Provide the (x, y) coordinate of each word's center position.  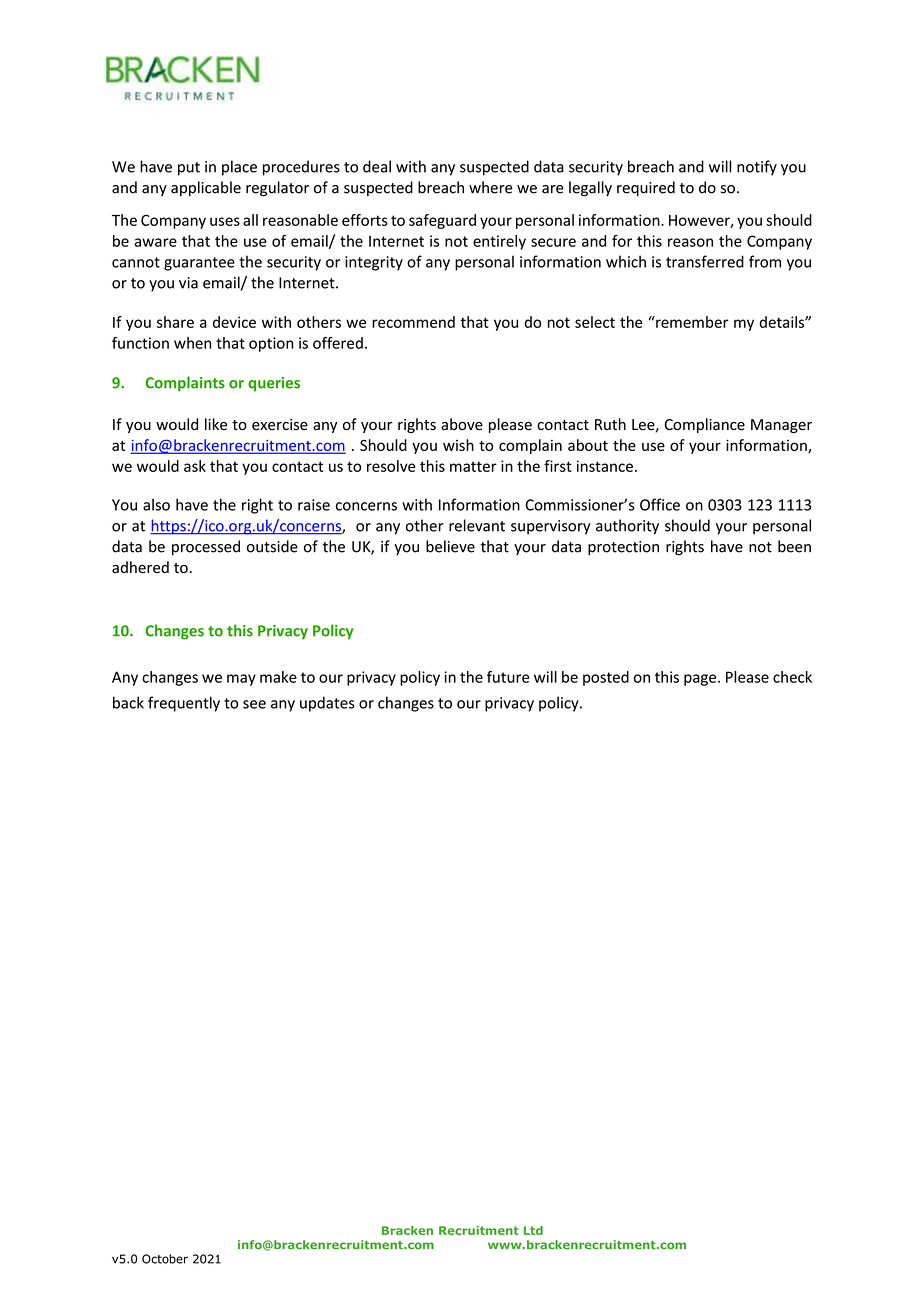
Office (660, 504)
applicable (206, 188)
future (508, 677)
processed (206, 547)
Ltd (533, 1230)
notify (757, 168)
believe (450, 546)
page (701, 680)
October (165, 1259)
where (491, 187)
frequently (184, 704)
